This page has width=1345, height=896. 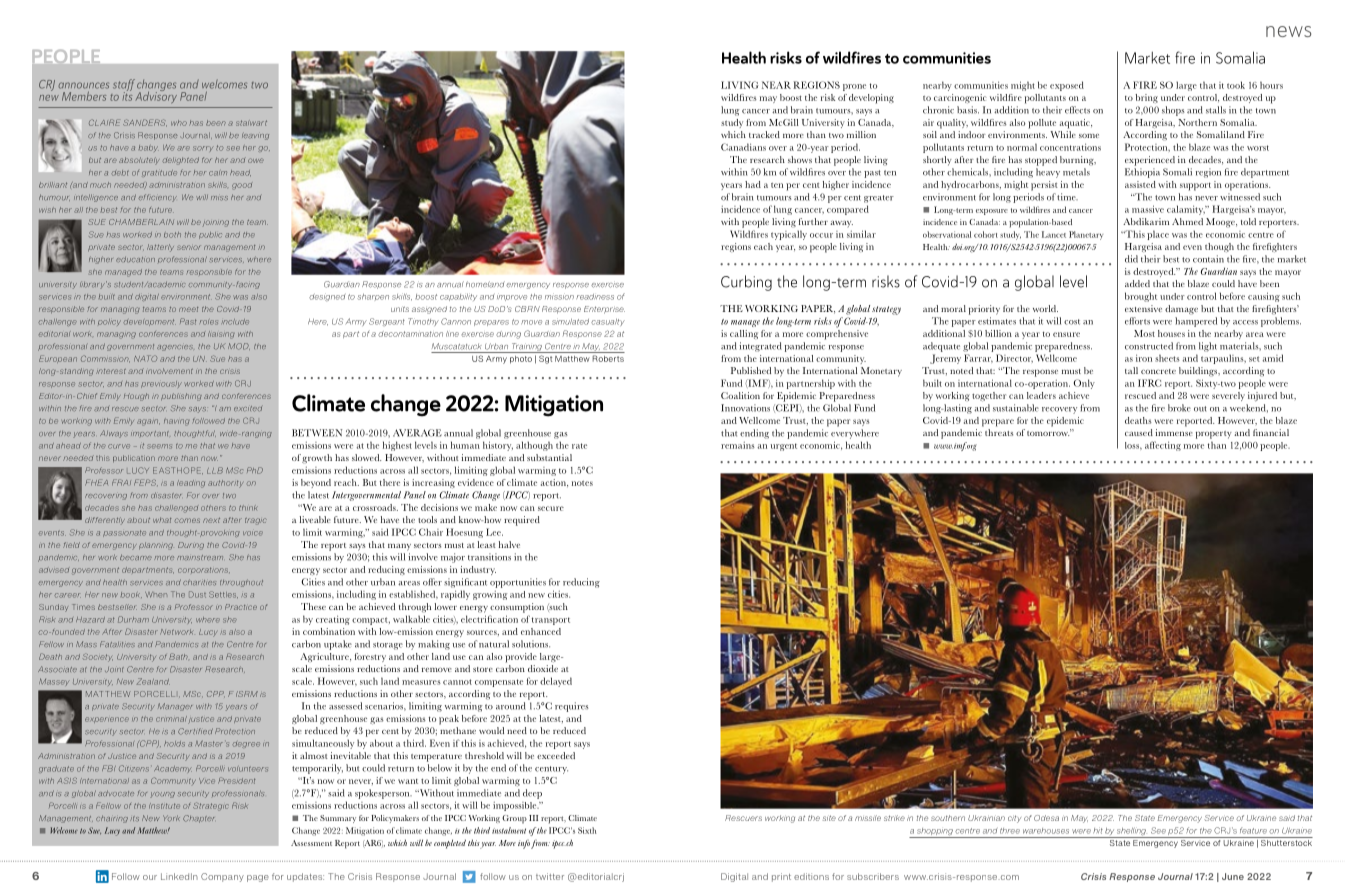 What do you see at coordinates (209, 322) in the page?
I see `roles` at bounding box center [209, 322].
